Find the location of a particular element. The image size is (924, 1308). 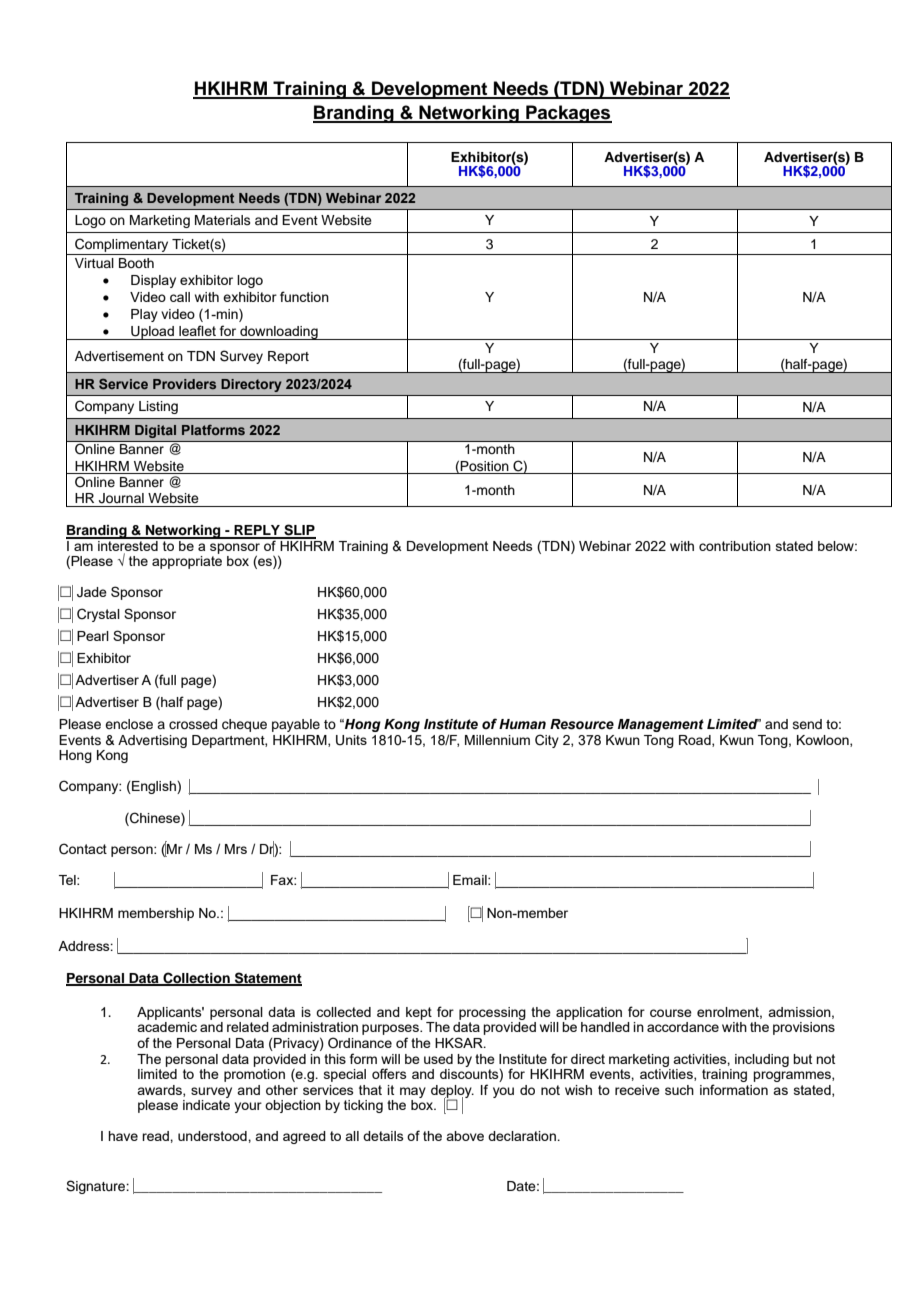

Providers is located at coordinates (184, 384).
